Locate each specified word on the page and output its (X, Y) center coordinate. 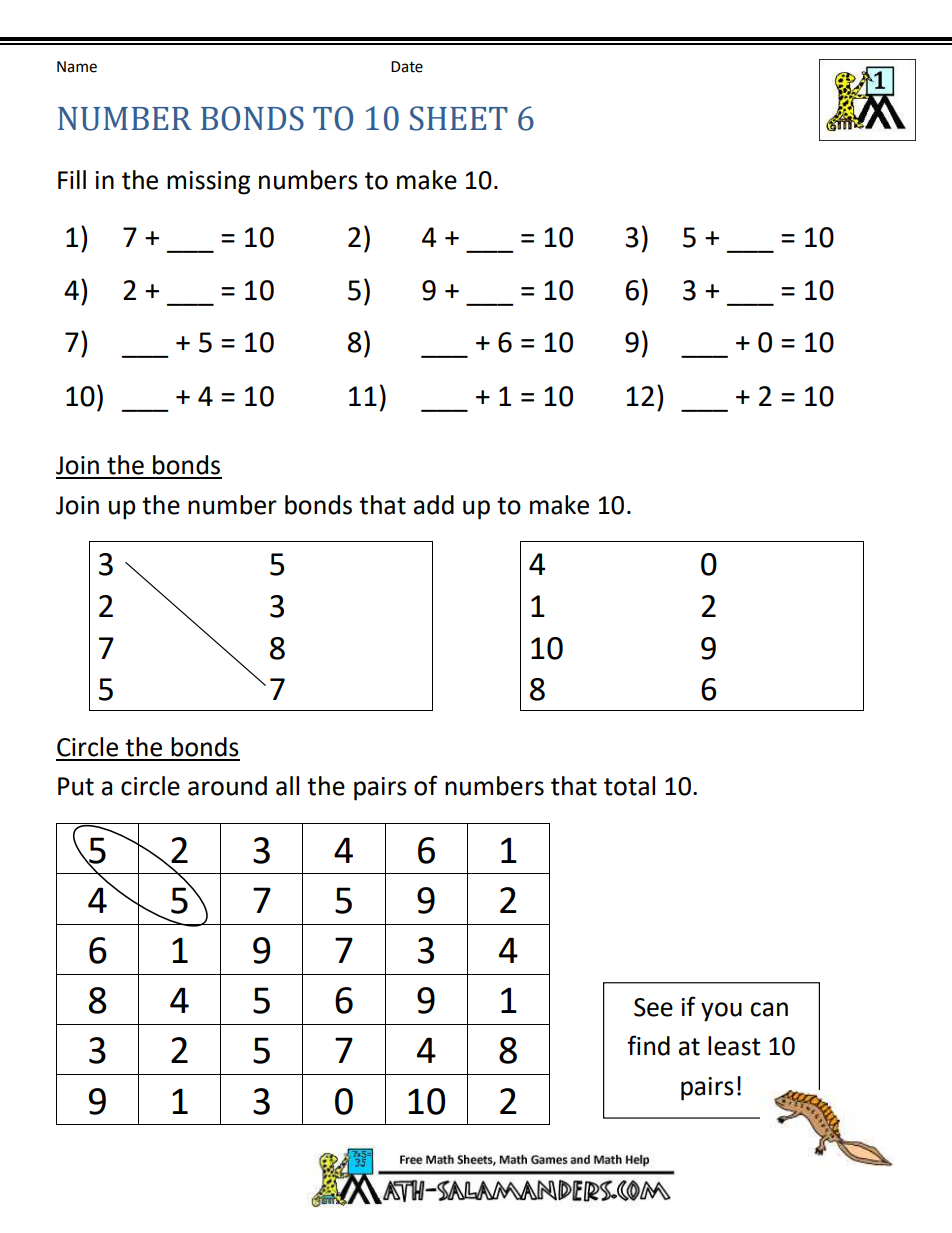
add (434, 505)
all (287, 786)
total (629, 786)
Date (407, 67)
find (648, 1045)
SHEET (459, 118)
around (227, 786)
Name (77, 67)
